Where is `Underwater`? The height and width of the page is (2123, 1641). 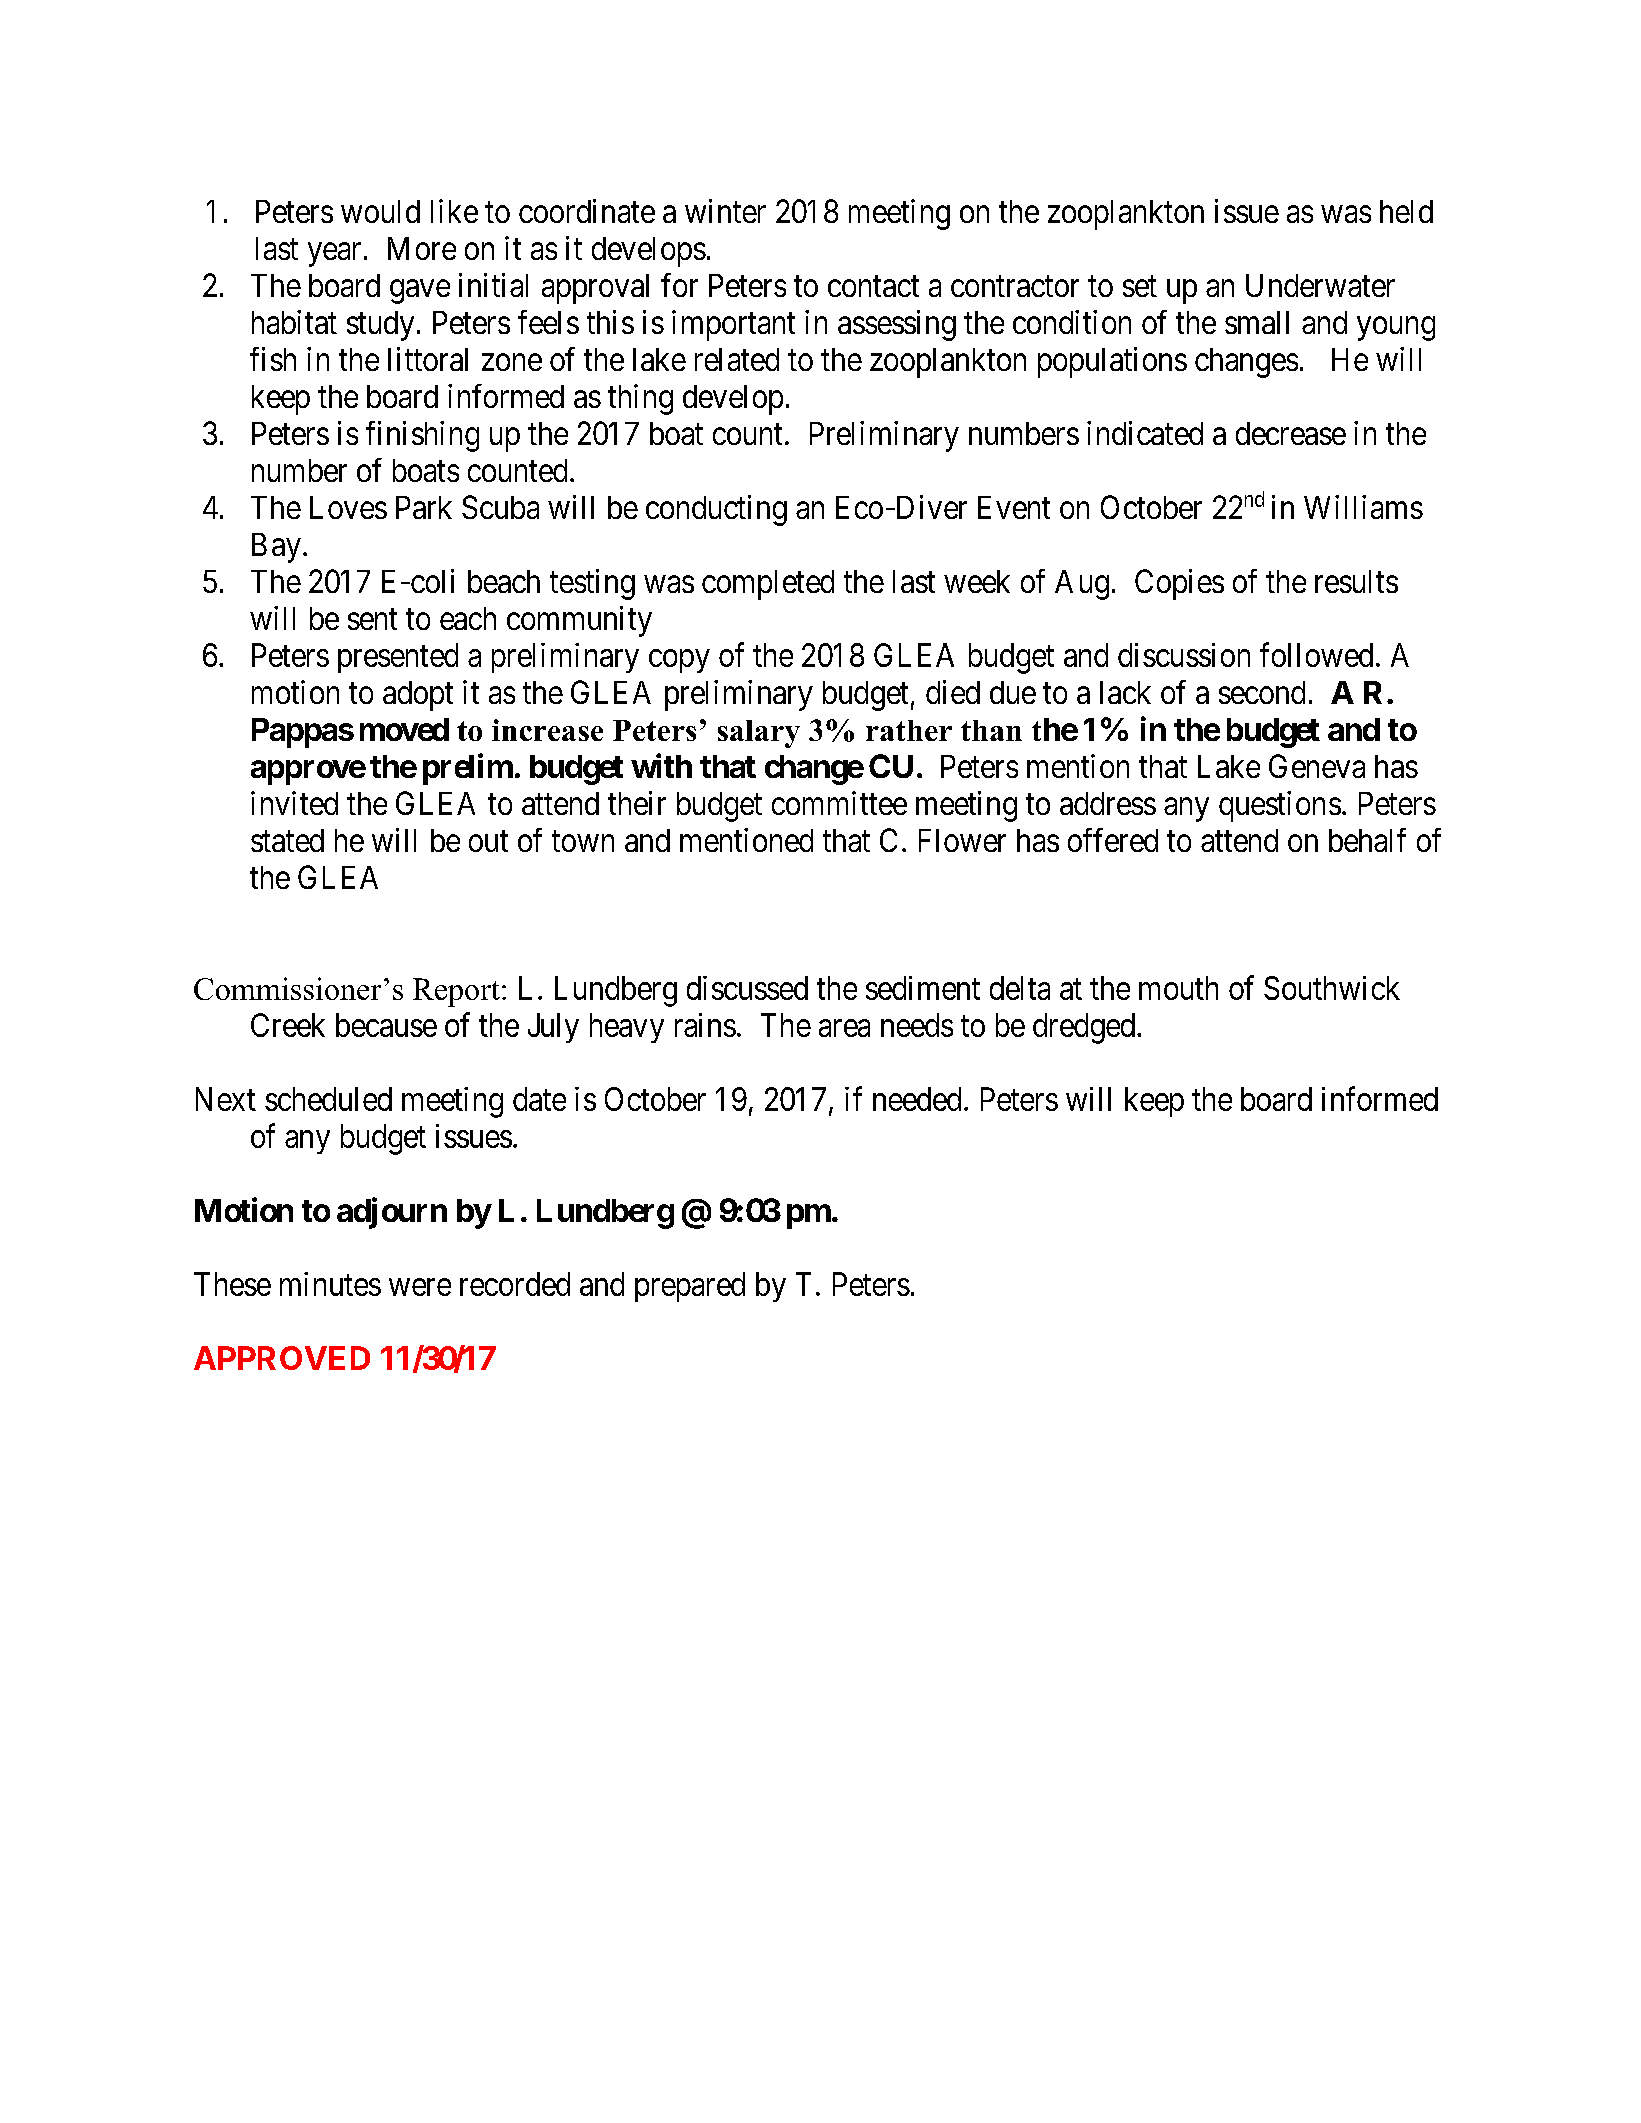 Underwater is located at coordinates (1320, 285).
